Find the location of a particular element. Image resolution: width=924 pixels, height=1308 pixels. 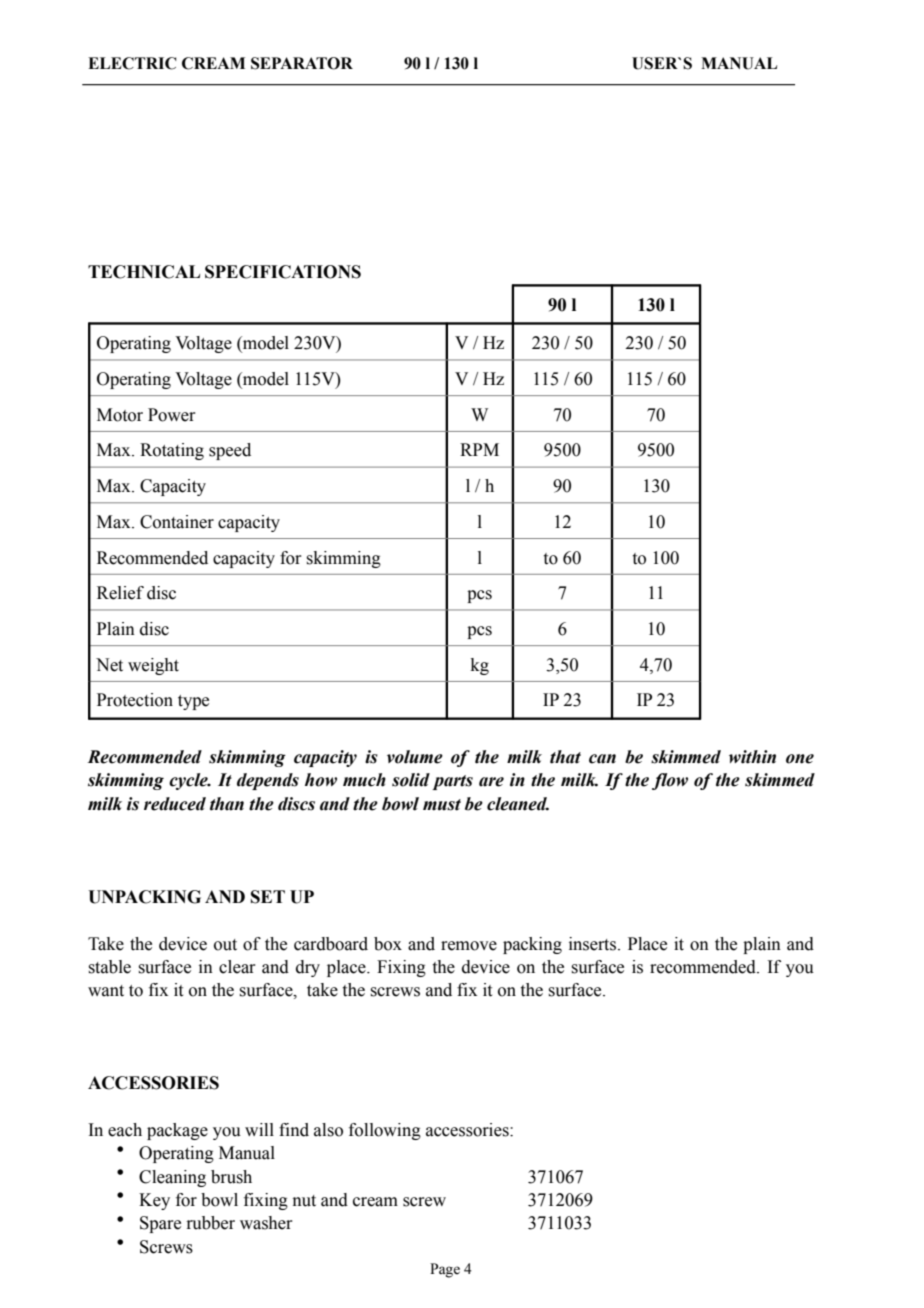

reduced is located at coordinates (175, 804).
